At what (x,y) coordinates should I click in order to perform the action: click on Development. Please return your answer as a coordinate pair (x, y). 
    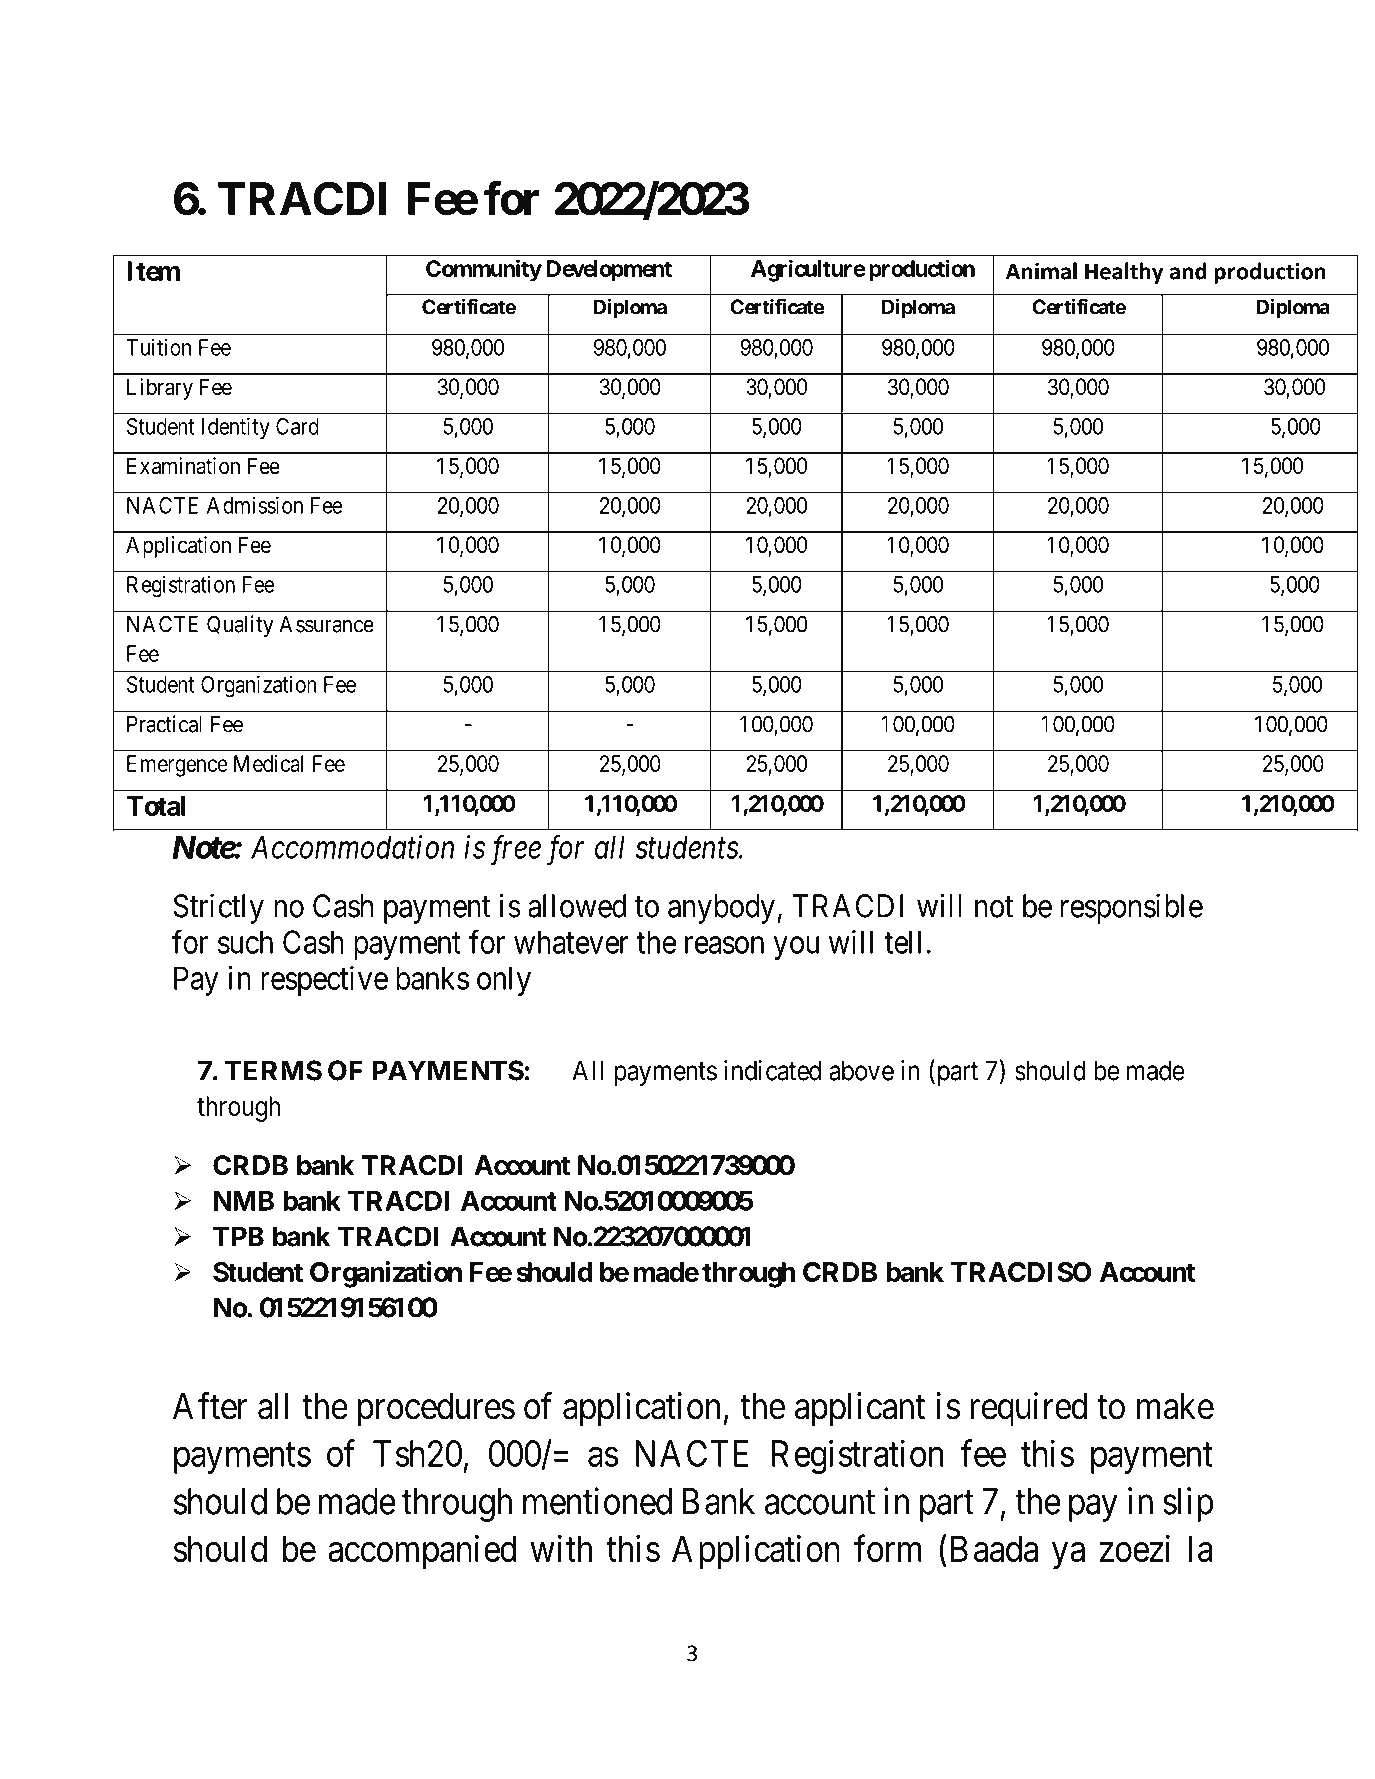
    Looking at the image, I should click on (609, 271).
